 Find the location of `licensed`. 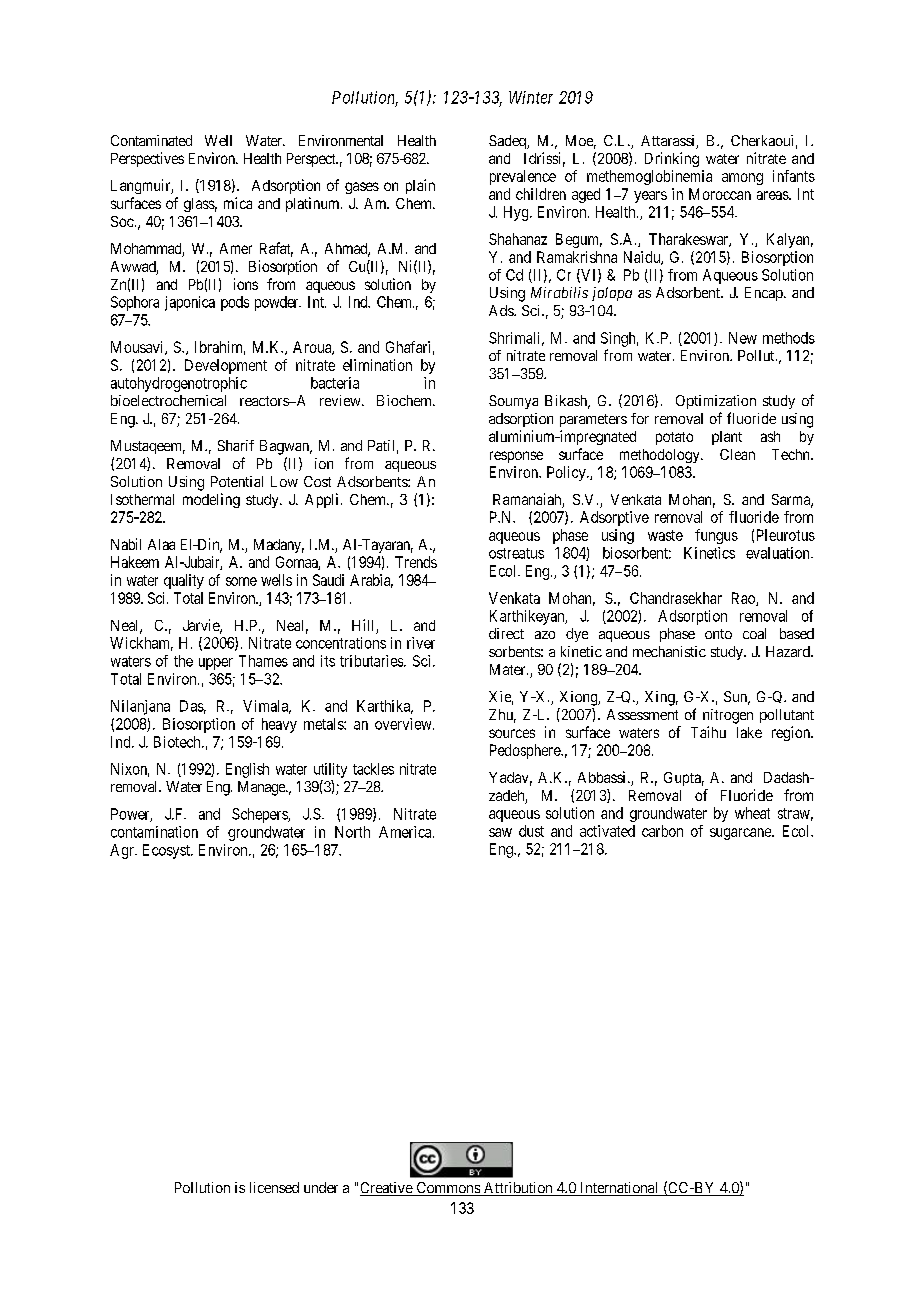

licensed is located at coordinates (274, 1187).
